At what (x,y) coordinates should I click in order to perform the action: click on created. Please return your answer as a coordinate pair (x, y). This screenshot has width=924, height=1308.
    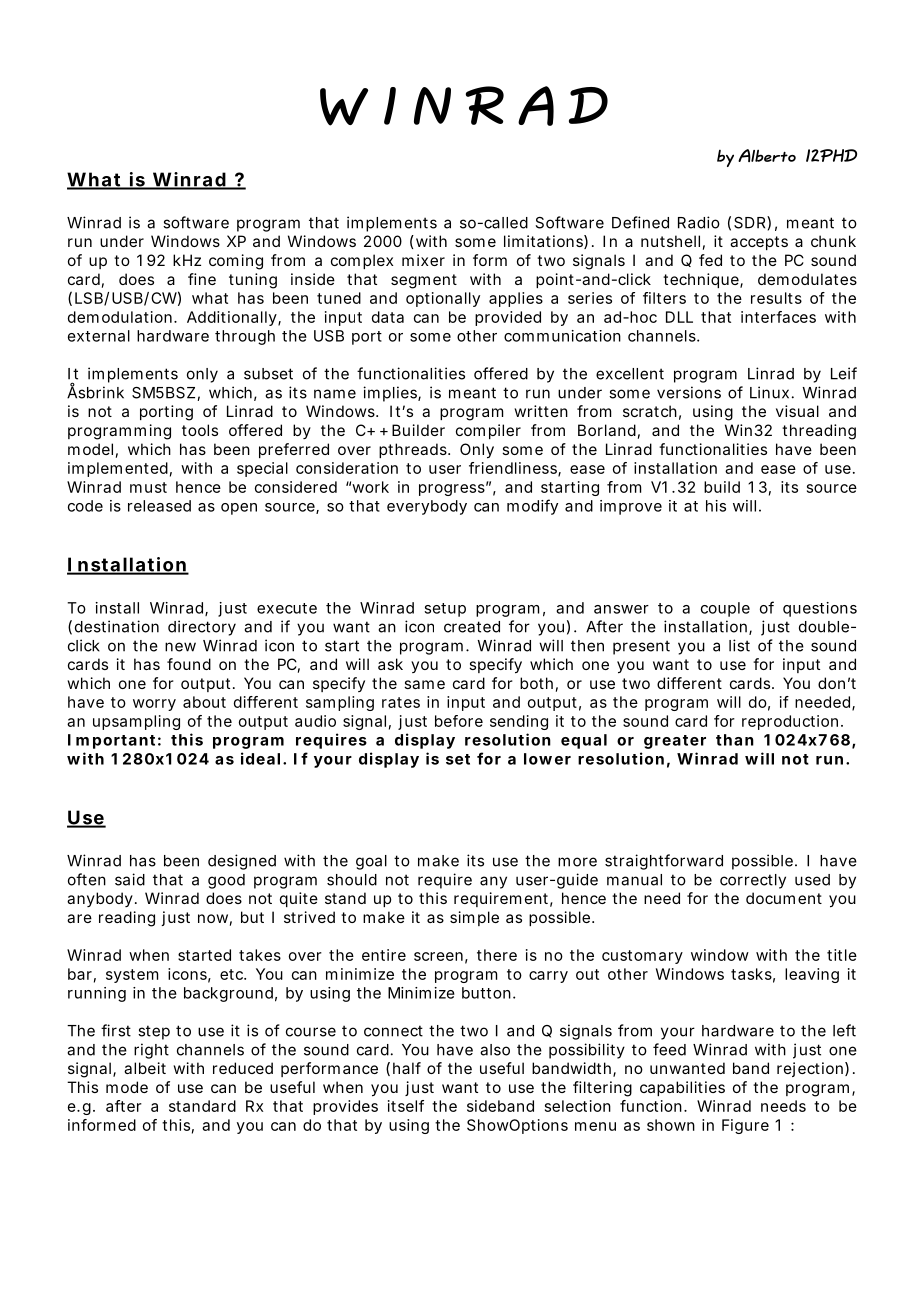
    Looking at the image, I should click on (472, 627).
